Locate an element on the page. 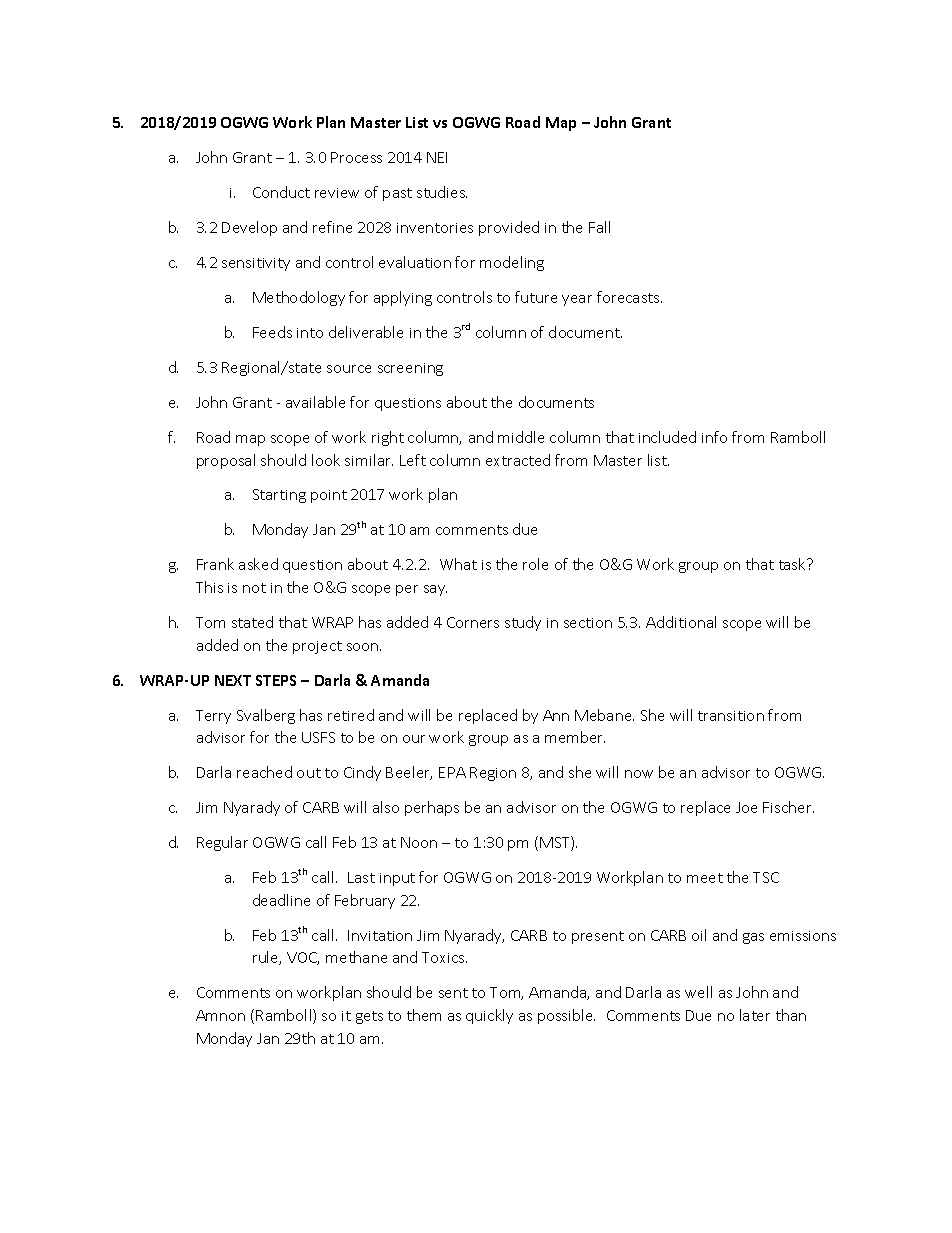 The width and height of the image is (952, 1233). not is located at coordinates (254, 588).
